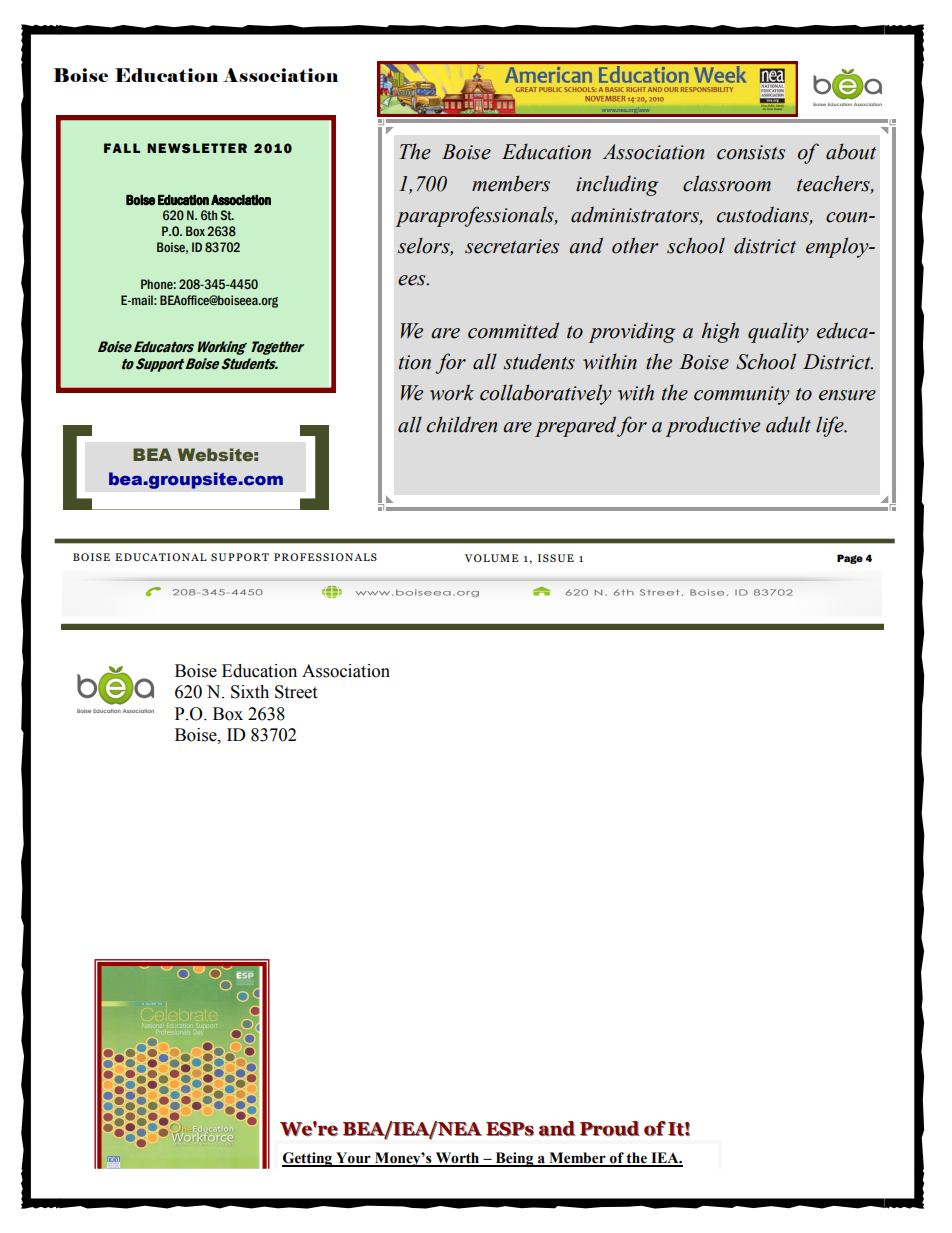  Describe the element at coordinates (122, 148) in the page. I see `FALL` at that location.
